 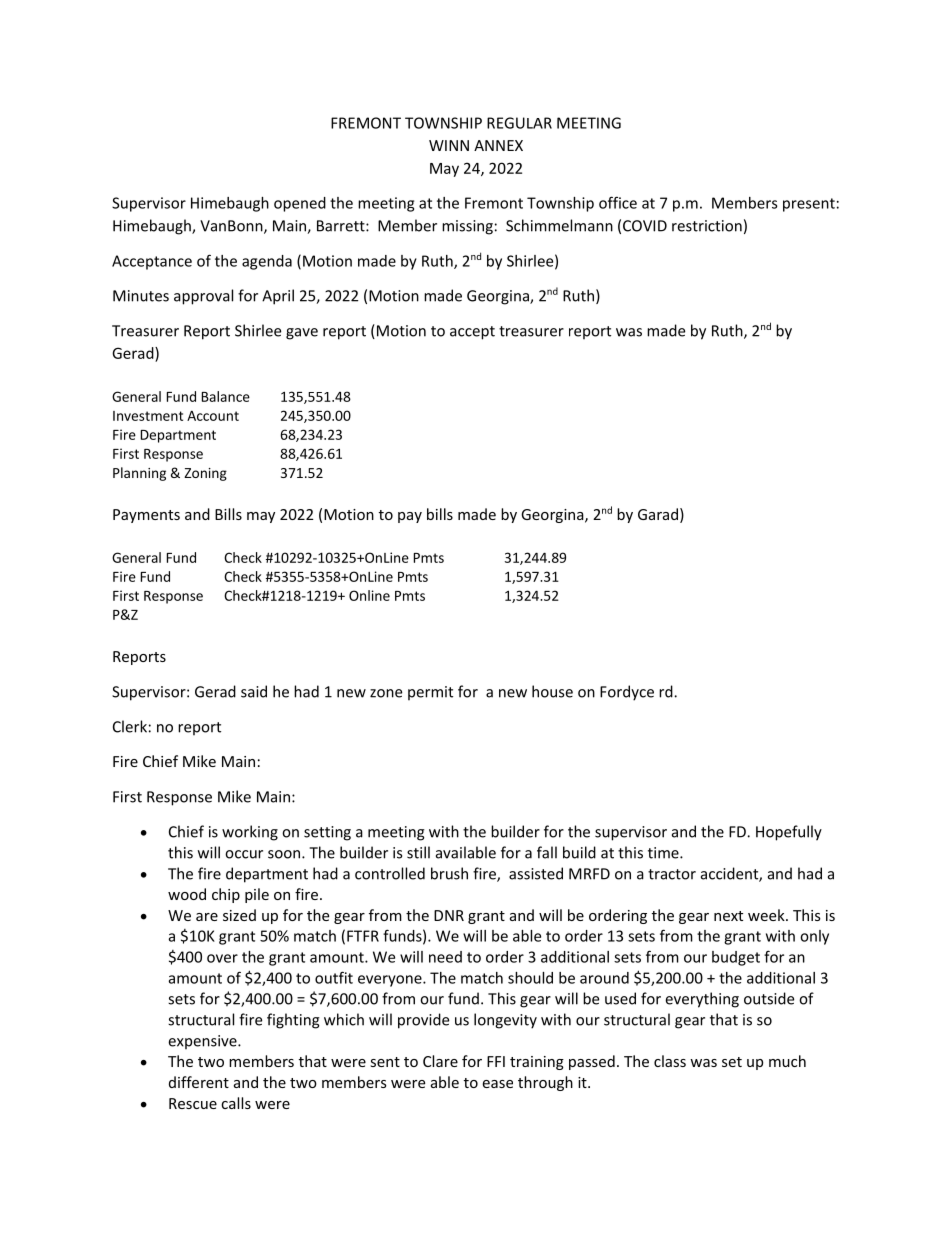 I want to click on opened, so click(x=300, y=204).
